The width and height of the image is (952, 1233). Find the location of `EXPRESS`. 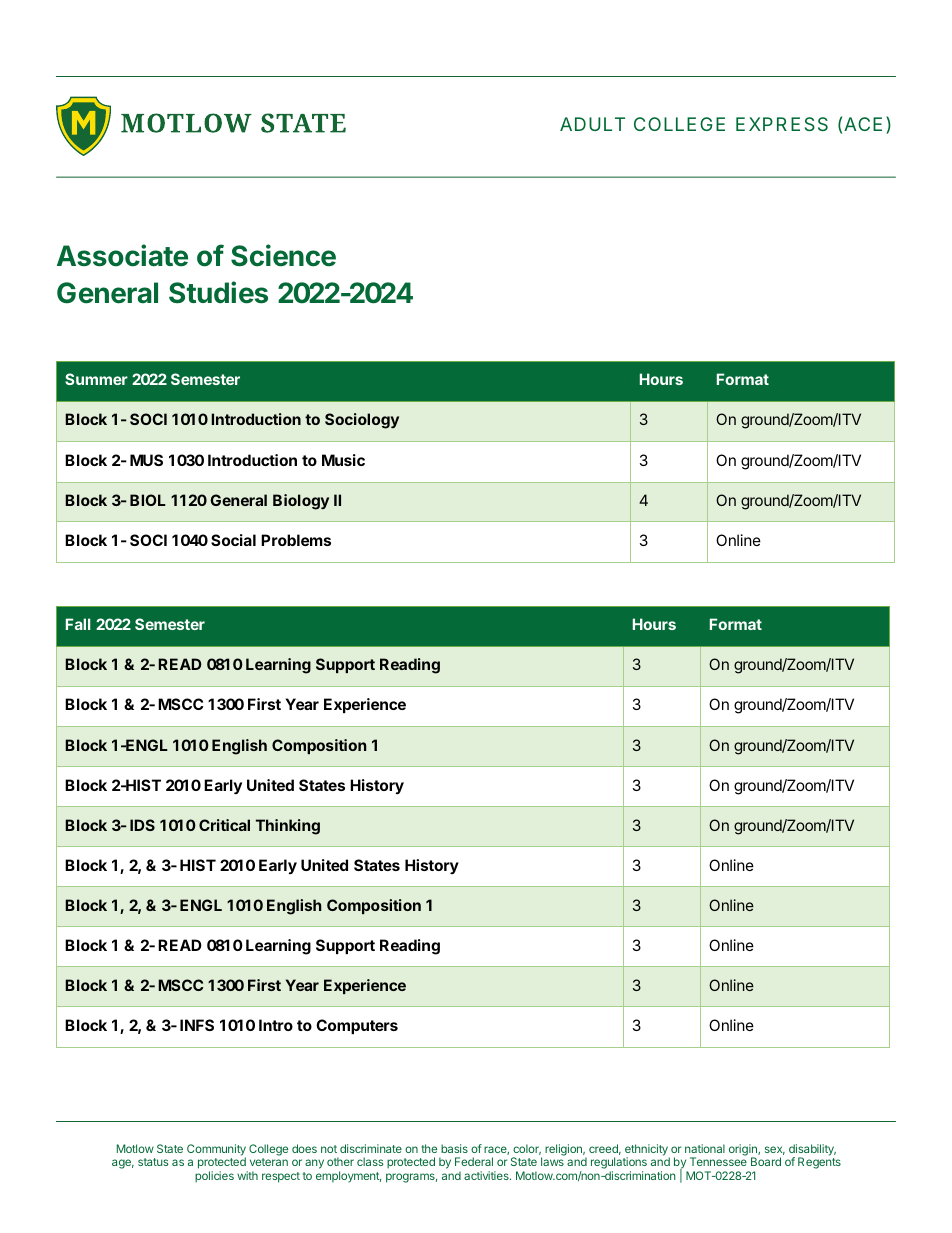

EXPRESS is located at coordinates (782, 124).
